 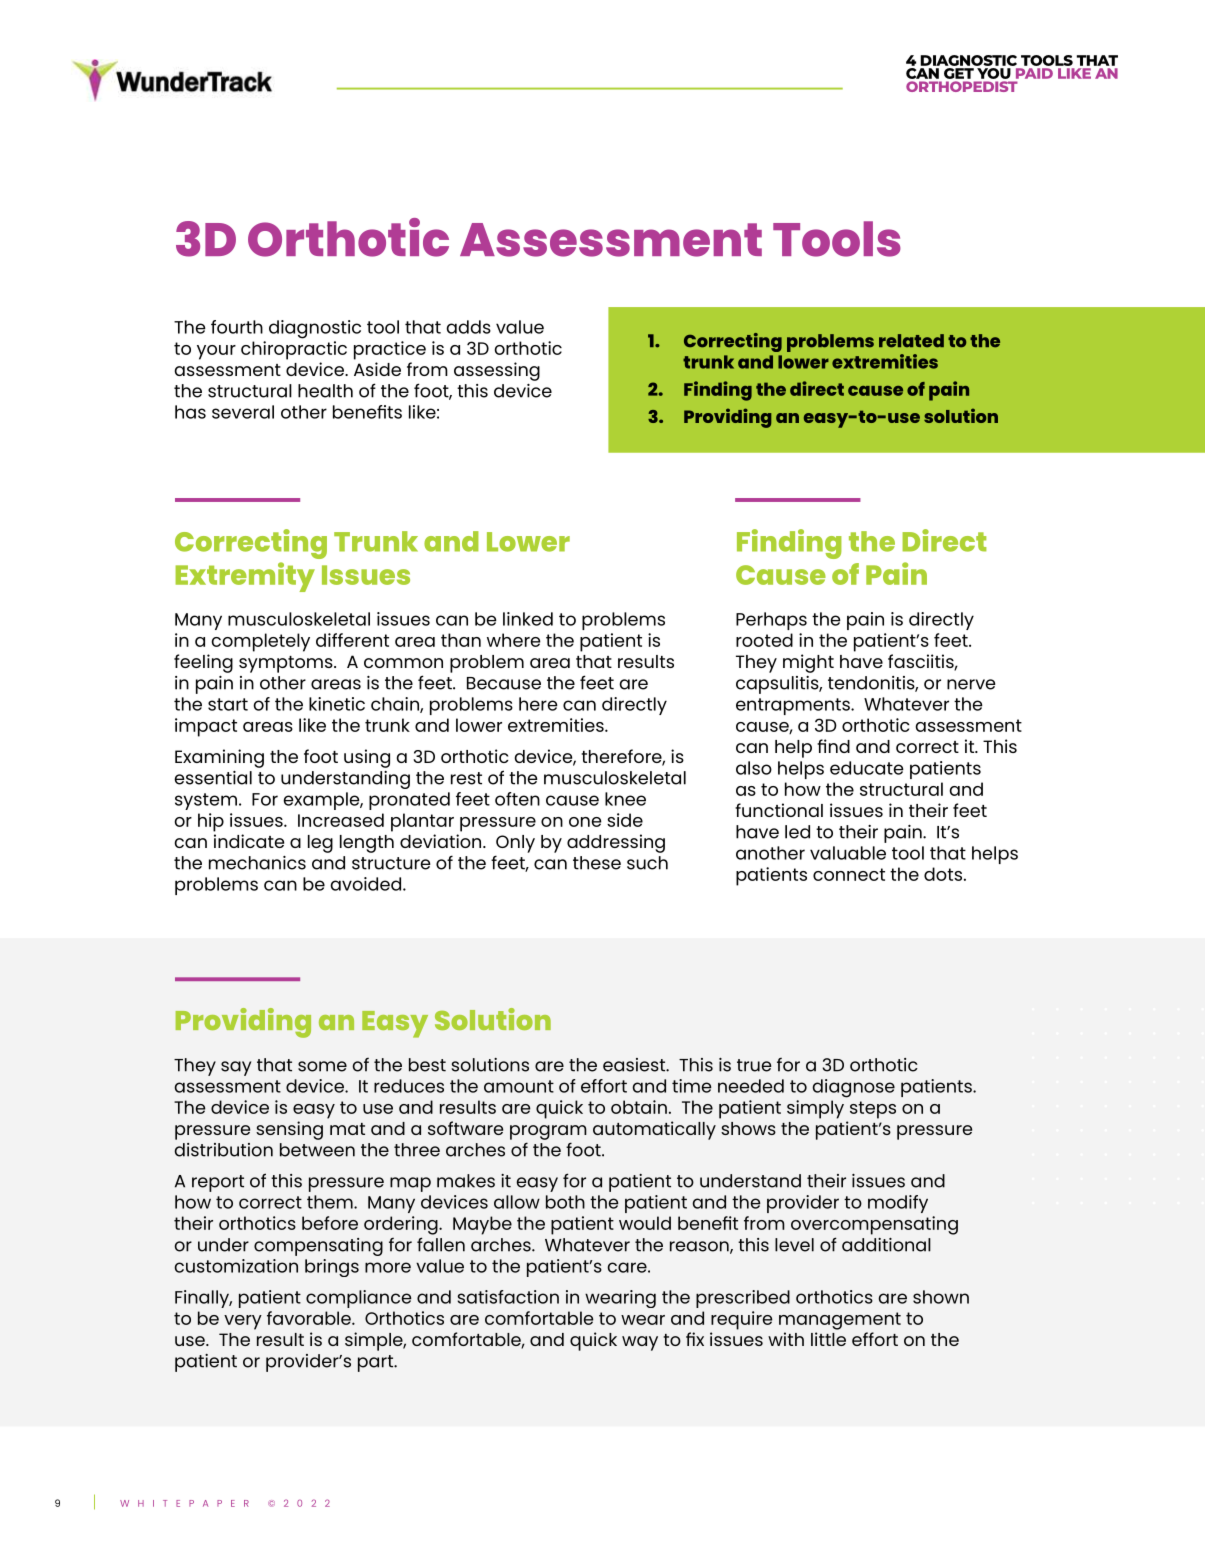 What do you see at coordinates (853, 1088) in the screenshot?
I see `diagnose` at bounding box center [853, 1088].
